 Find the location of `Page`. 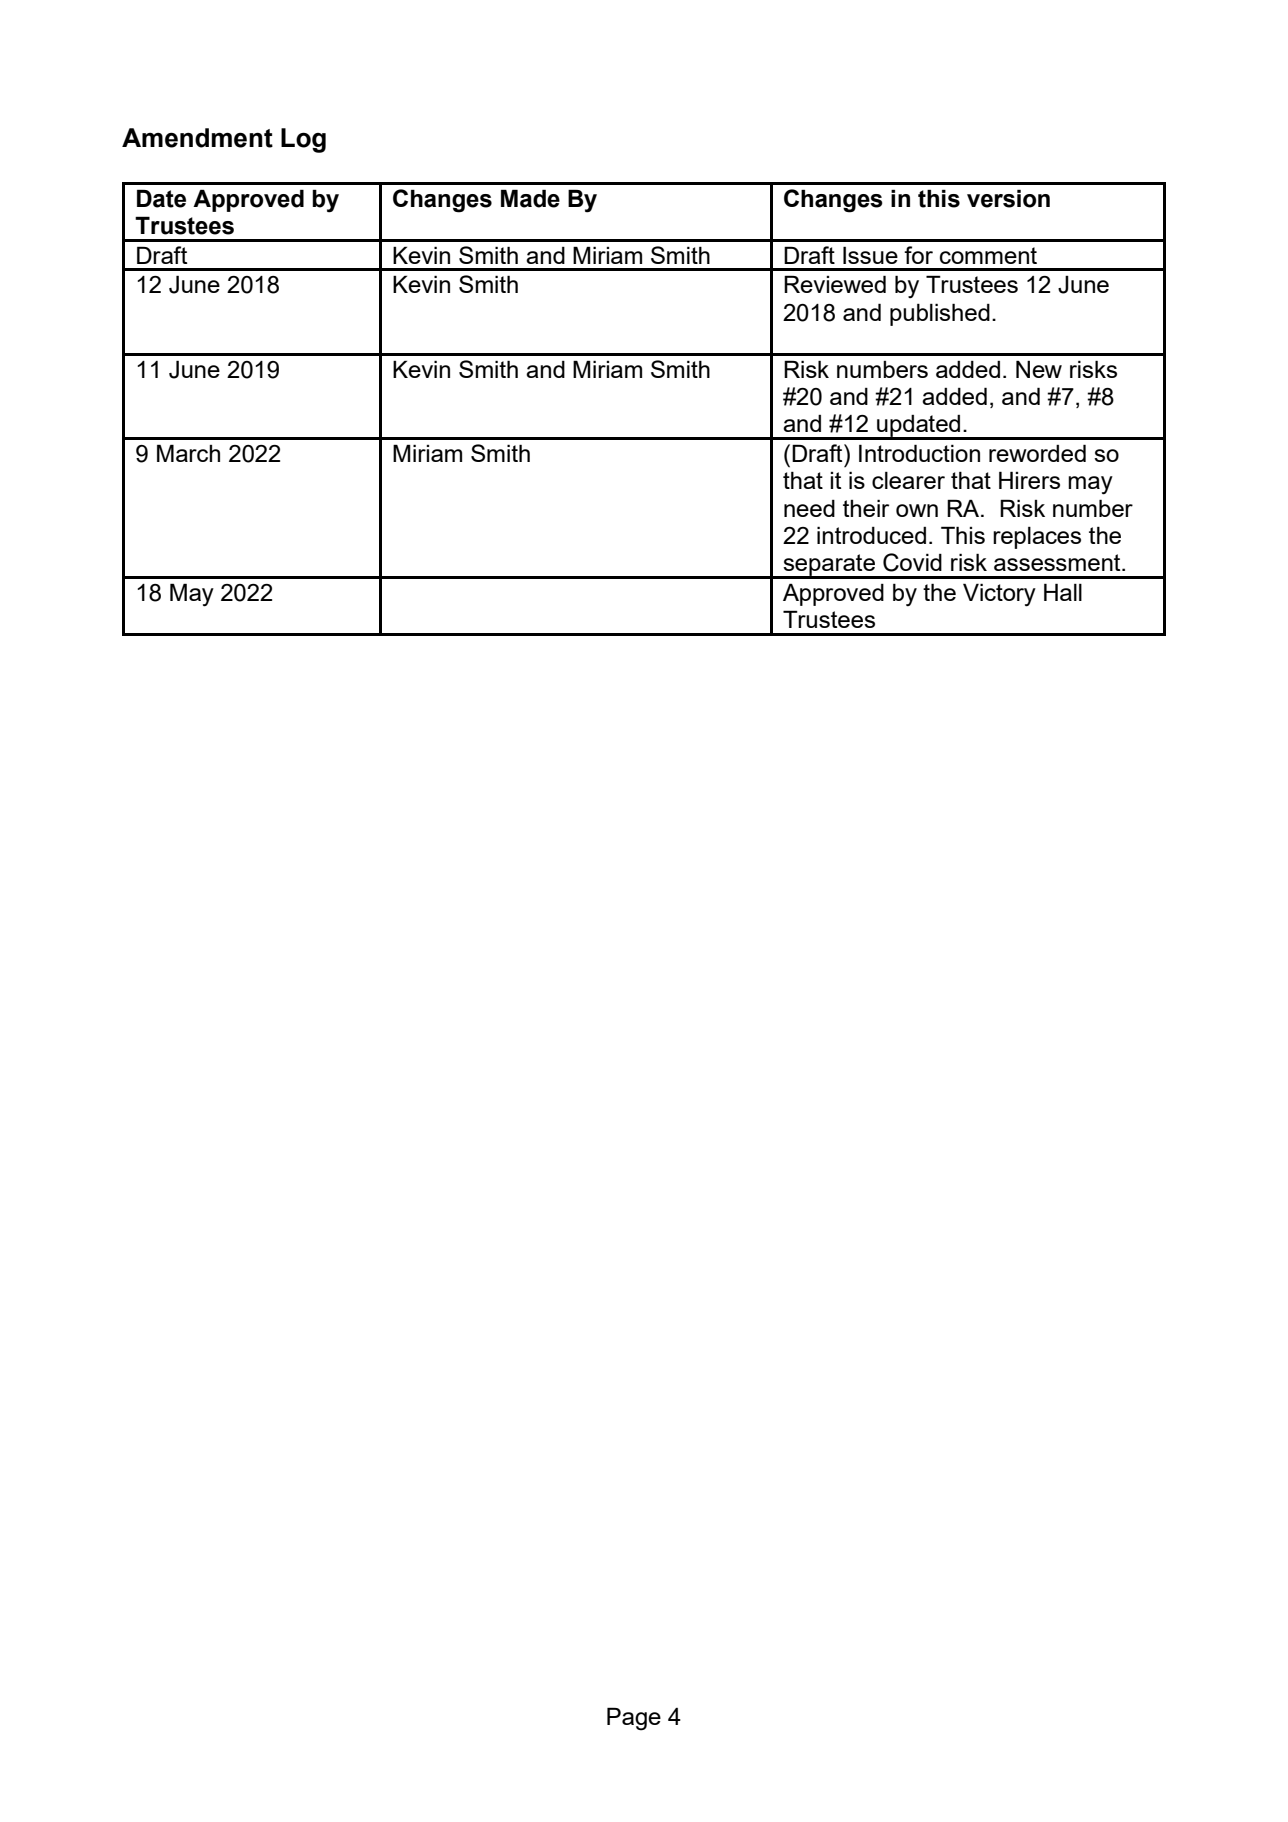

Page is located at coordinates (634, 1719).
